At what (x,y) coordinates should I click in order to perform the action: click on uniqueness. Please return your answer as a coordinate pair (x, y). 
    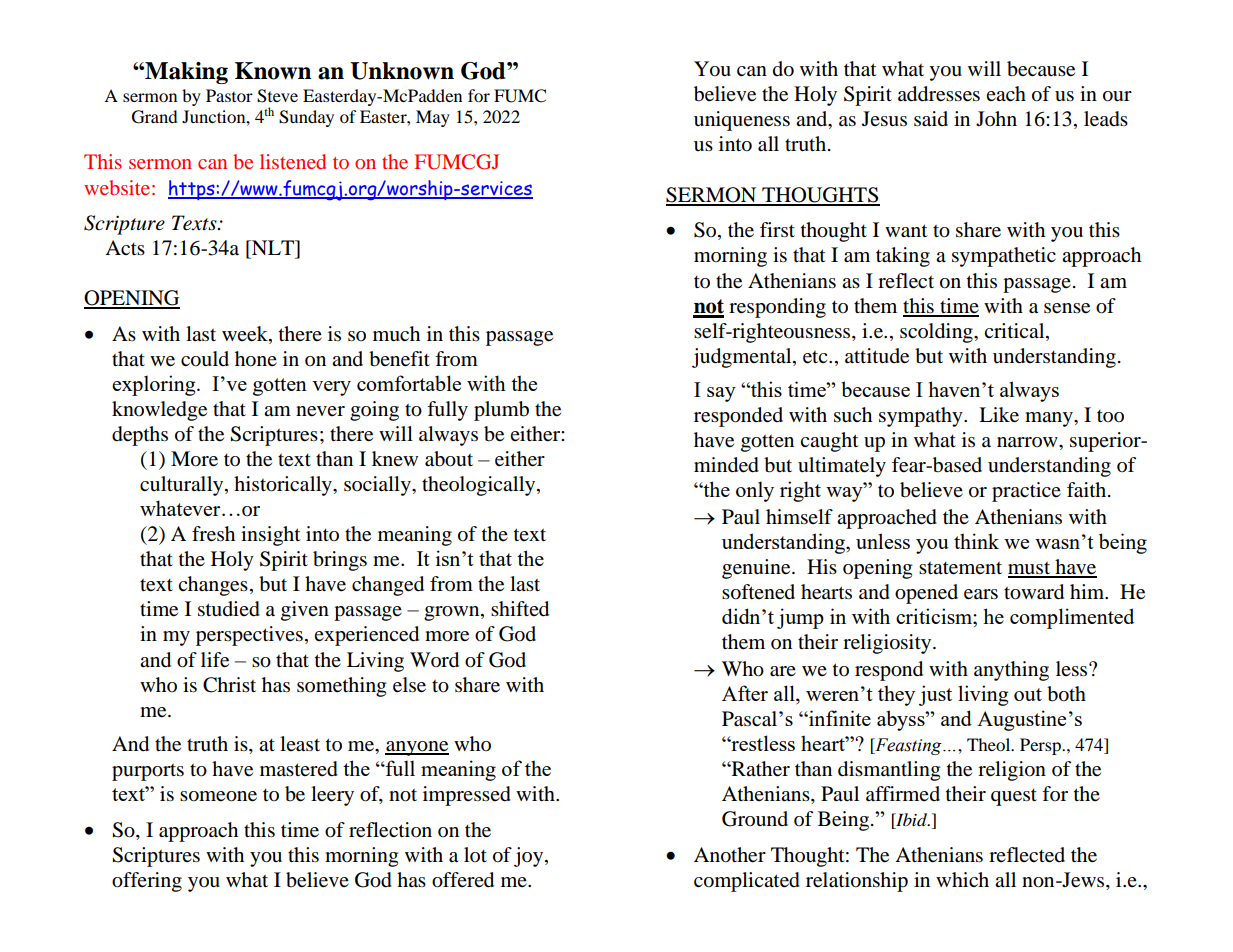
    Looking at the image, I should click on (742, 121).
